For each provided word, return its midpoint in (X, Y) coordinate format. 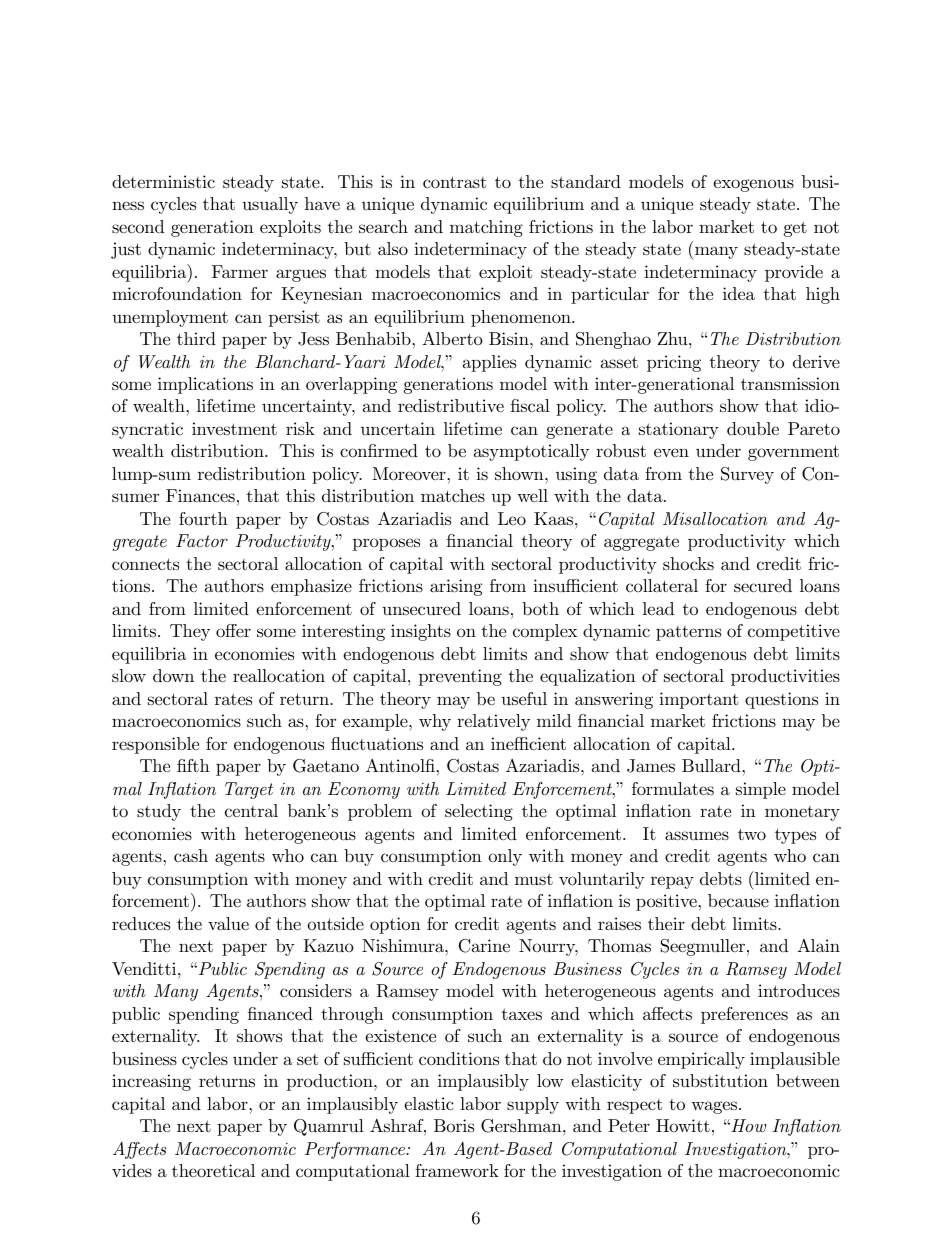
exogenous (753, 185)
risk (300, 428)
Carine (484, 946)
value (228, 923)
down (173, 675)
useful (524, 698)
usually (270, 205)
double (753, 428)
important (698, 700)
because (738, 900)
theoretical (213, 1170)
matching (486, 228)
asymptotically (531, 452)
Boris (454, 1125)
